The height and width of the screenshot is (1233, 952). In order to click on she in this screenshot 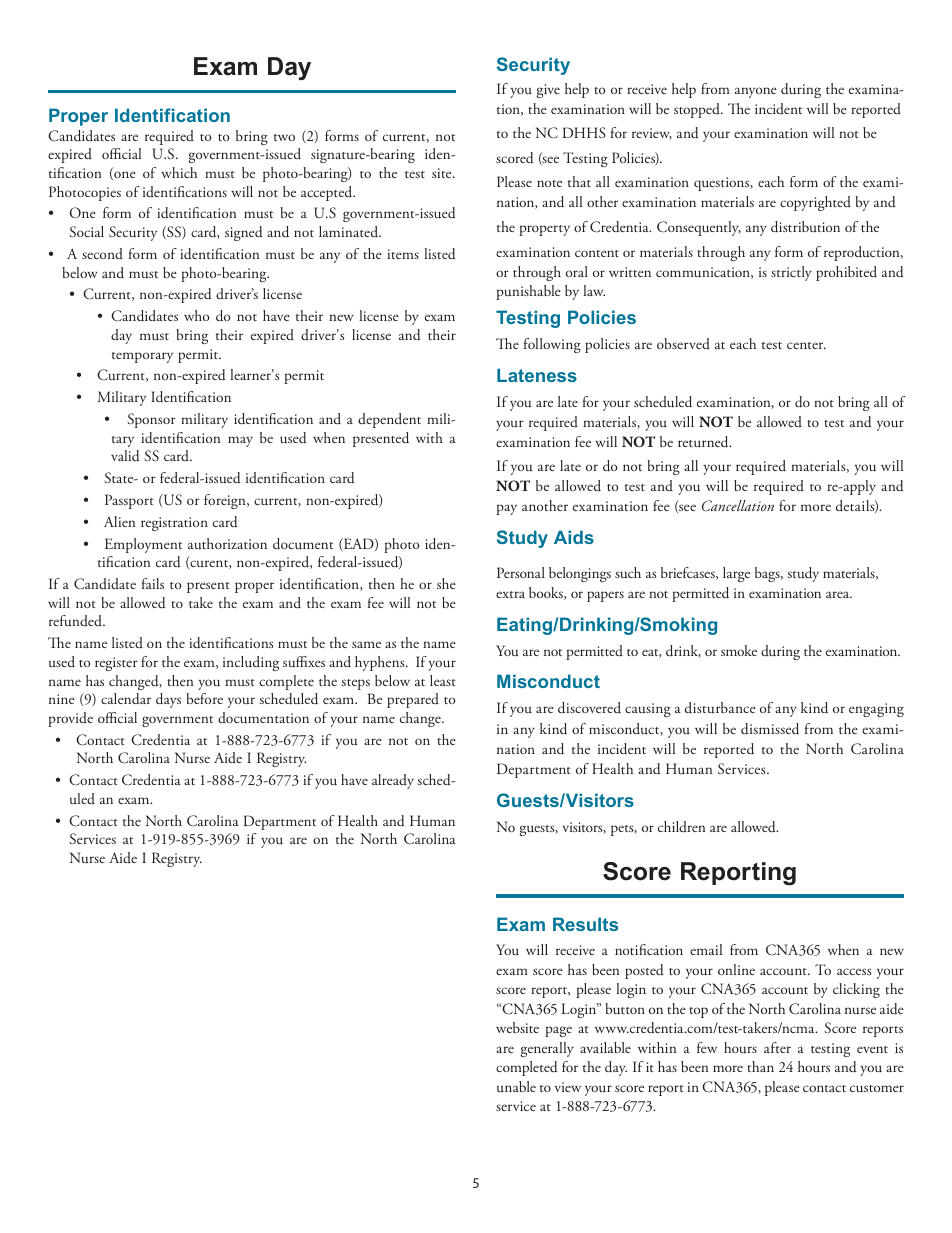, I will do `click(446, 583)`.
